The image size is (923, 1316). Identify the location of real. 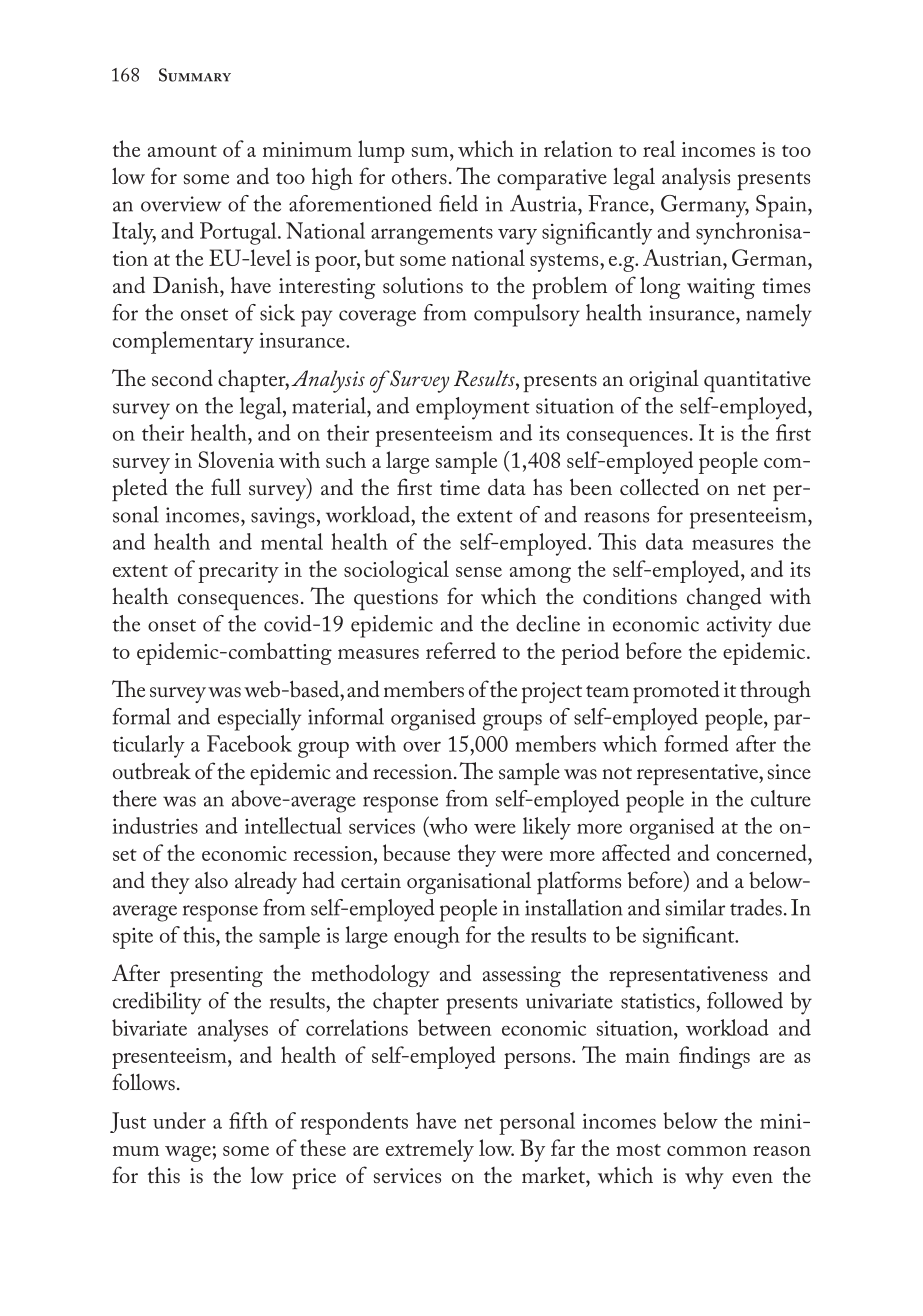
(659, 148).
